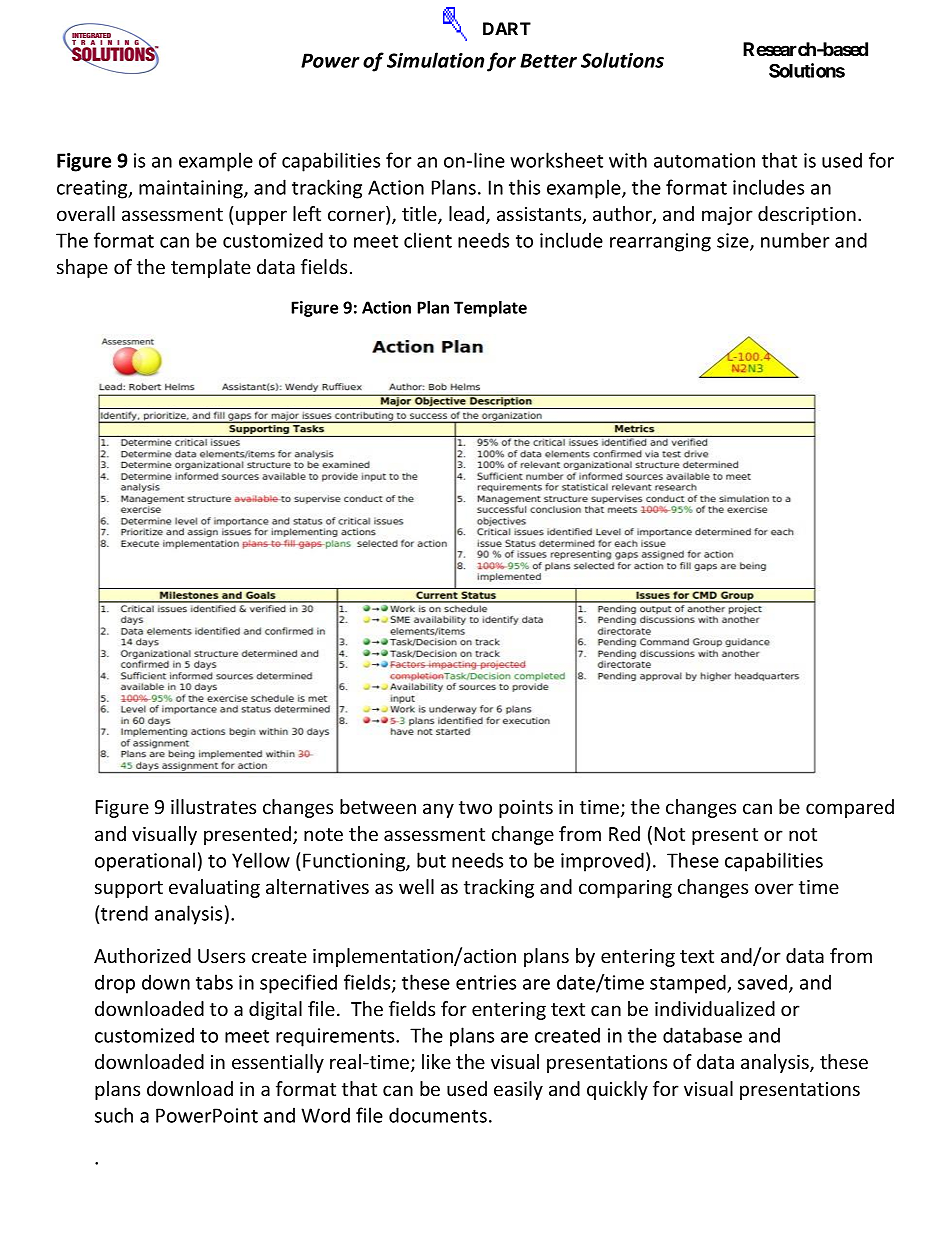  What do you see at coordinates (438, 810) in the document?
I see `any` at bounding box center [438, 810].
